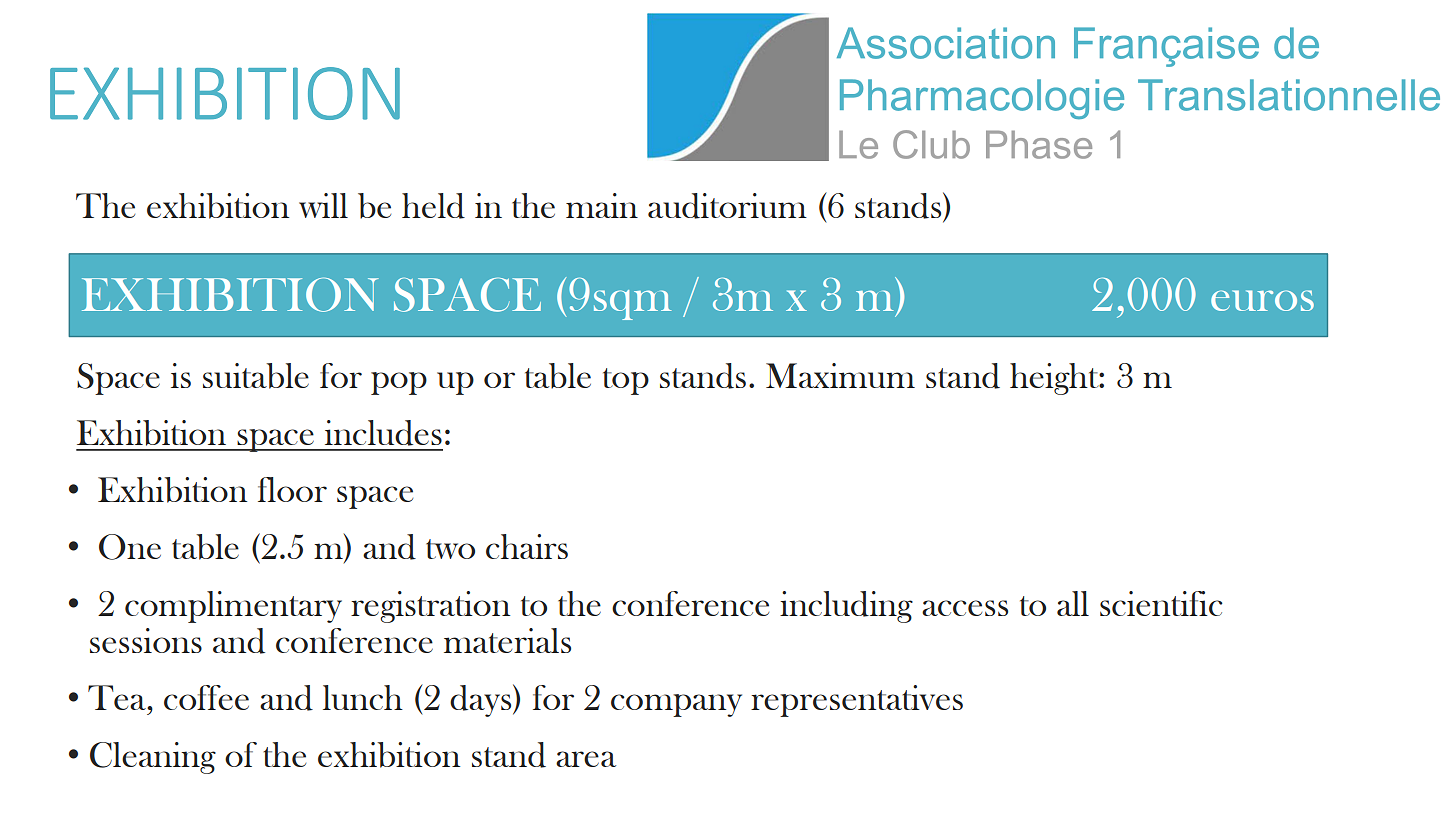 The width and height of the page is (1456, 819). What do you see at coordinates (857, 701) in the page?
I see `representatives` at bounding box center [857, 701].
